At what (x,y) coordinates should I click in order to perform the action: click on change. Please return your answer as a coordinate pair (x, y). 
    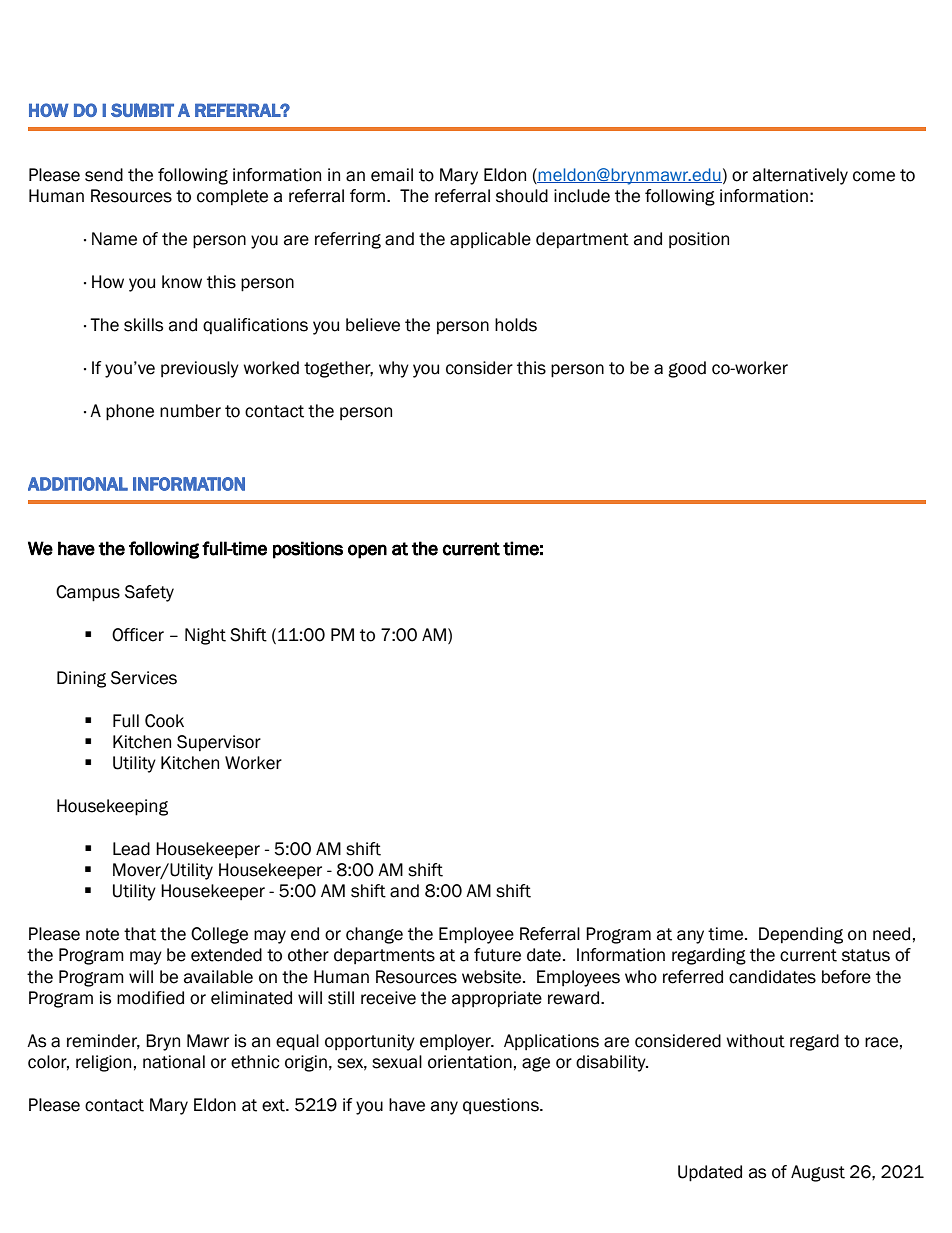
    Looking at the image, I should click on (374, 935).
